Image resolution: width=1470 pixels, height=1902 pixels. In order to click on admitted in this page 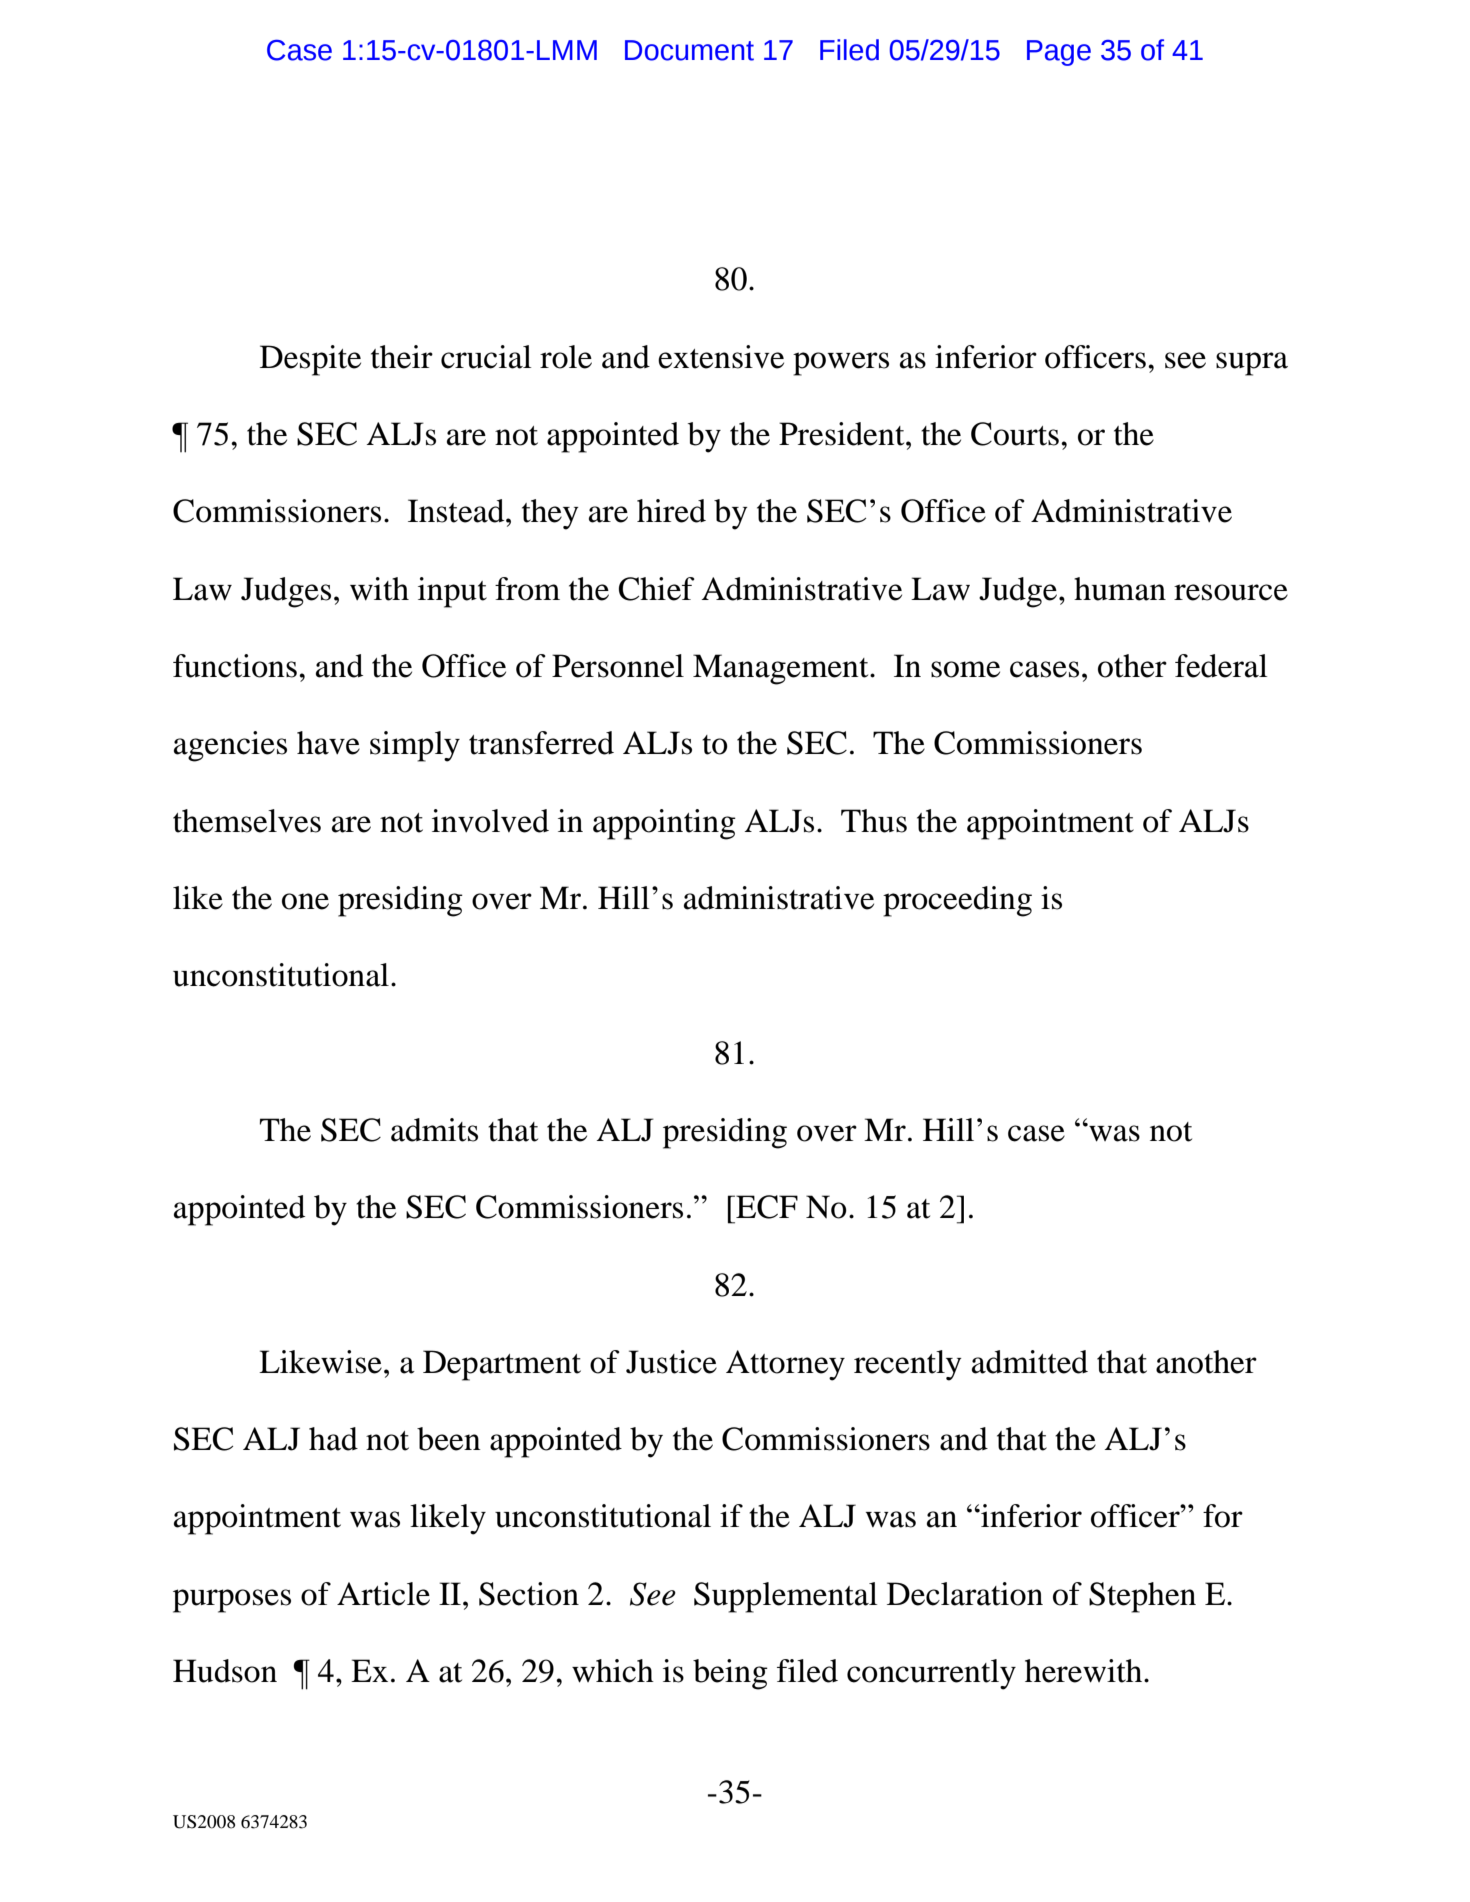, I will do `click(1030, 1362)`.
